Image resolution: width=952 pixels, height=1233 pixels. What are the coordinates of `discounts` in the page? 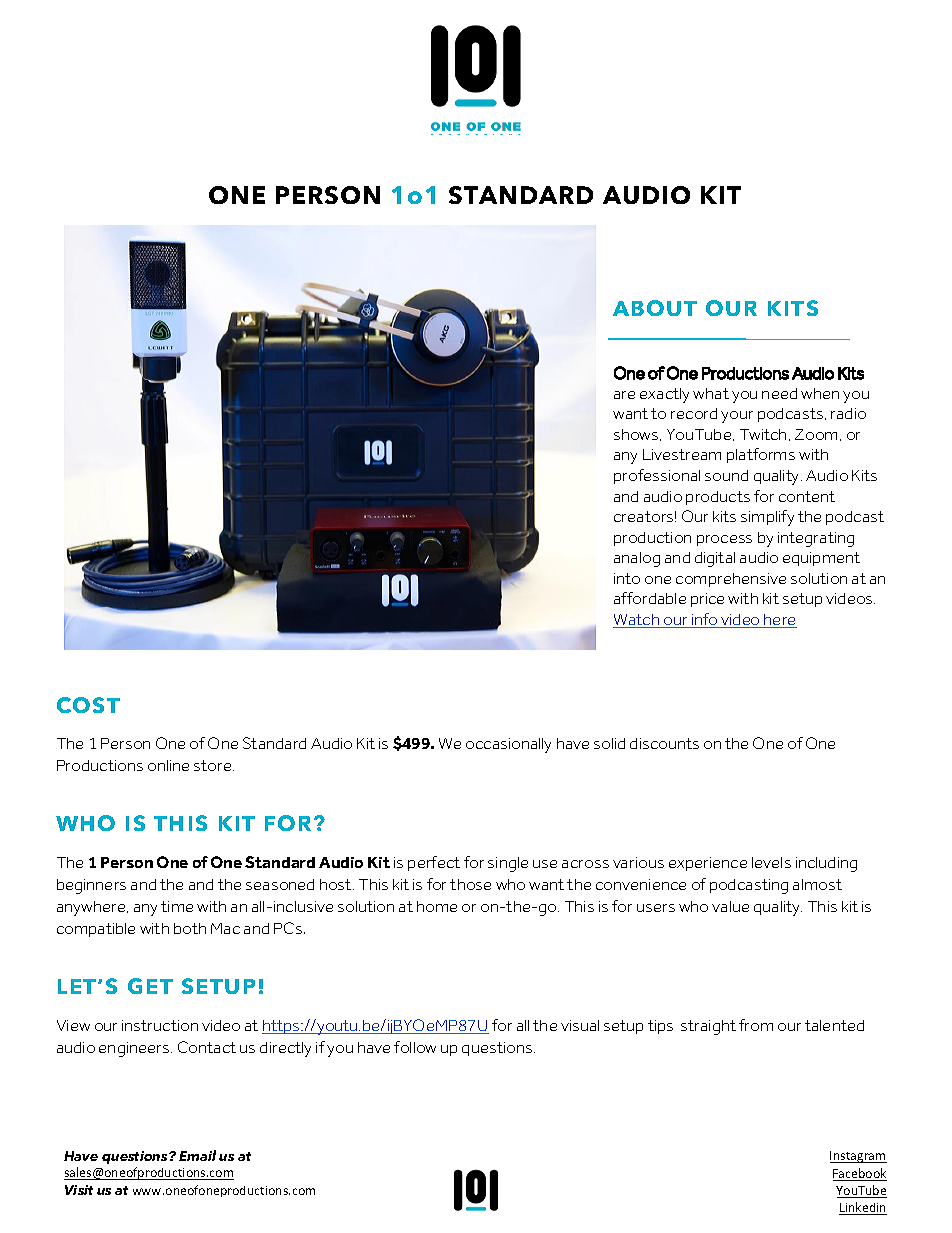 It's located at (664, 743).
